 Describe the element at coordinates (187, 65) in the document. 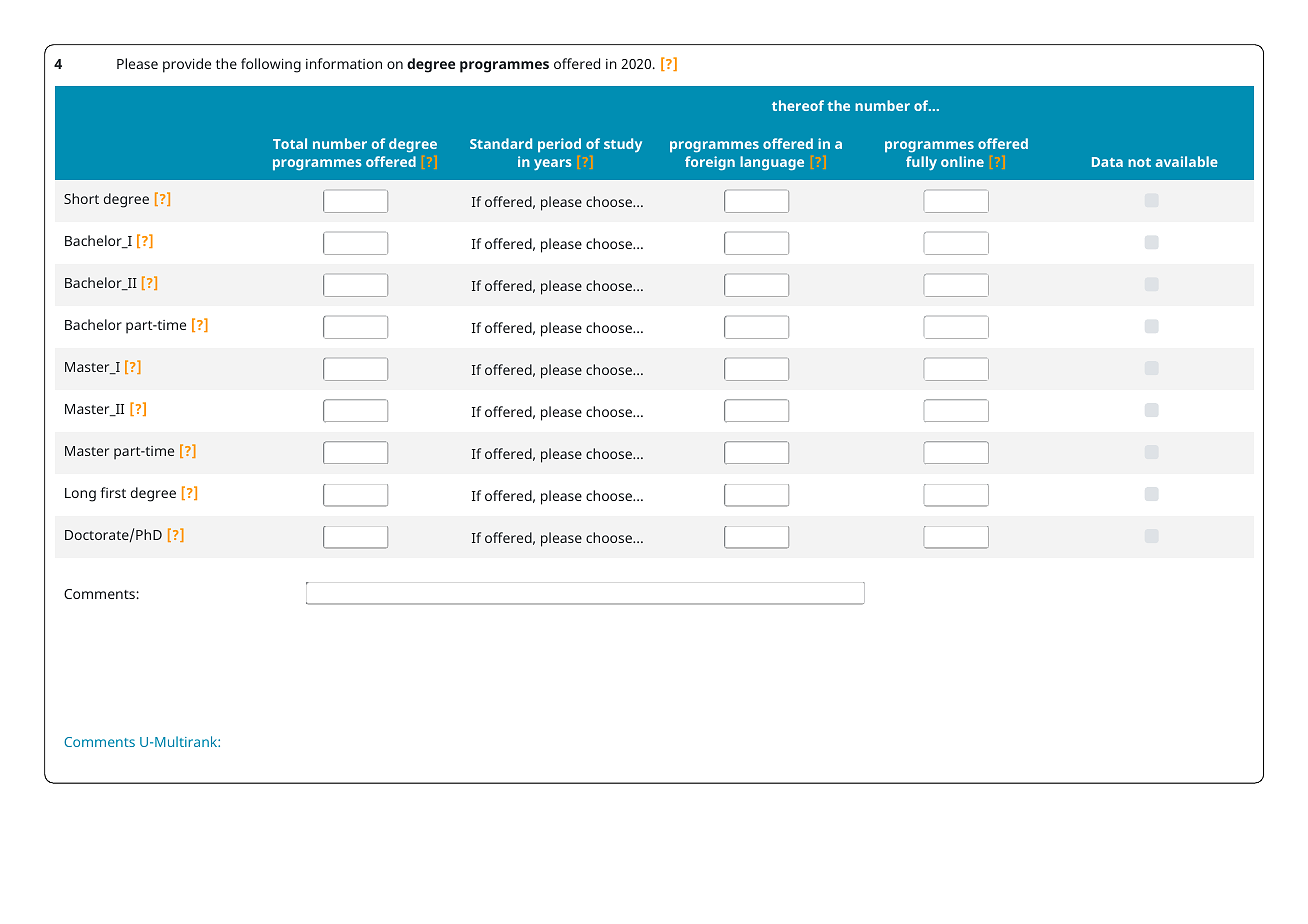

I see `provide` at that location.
